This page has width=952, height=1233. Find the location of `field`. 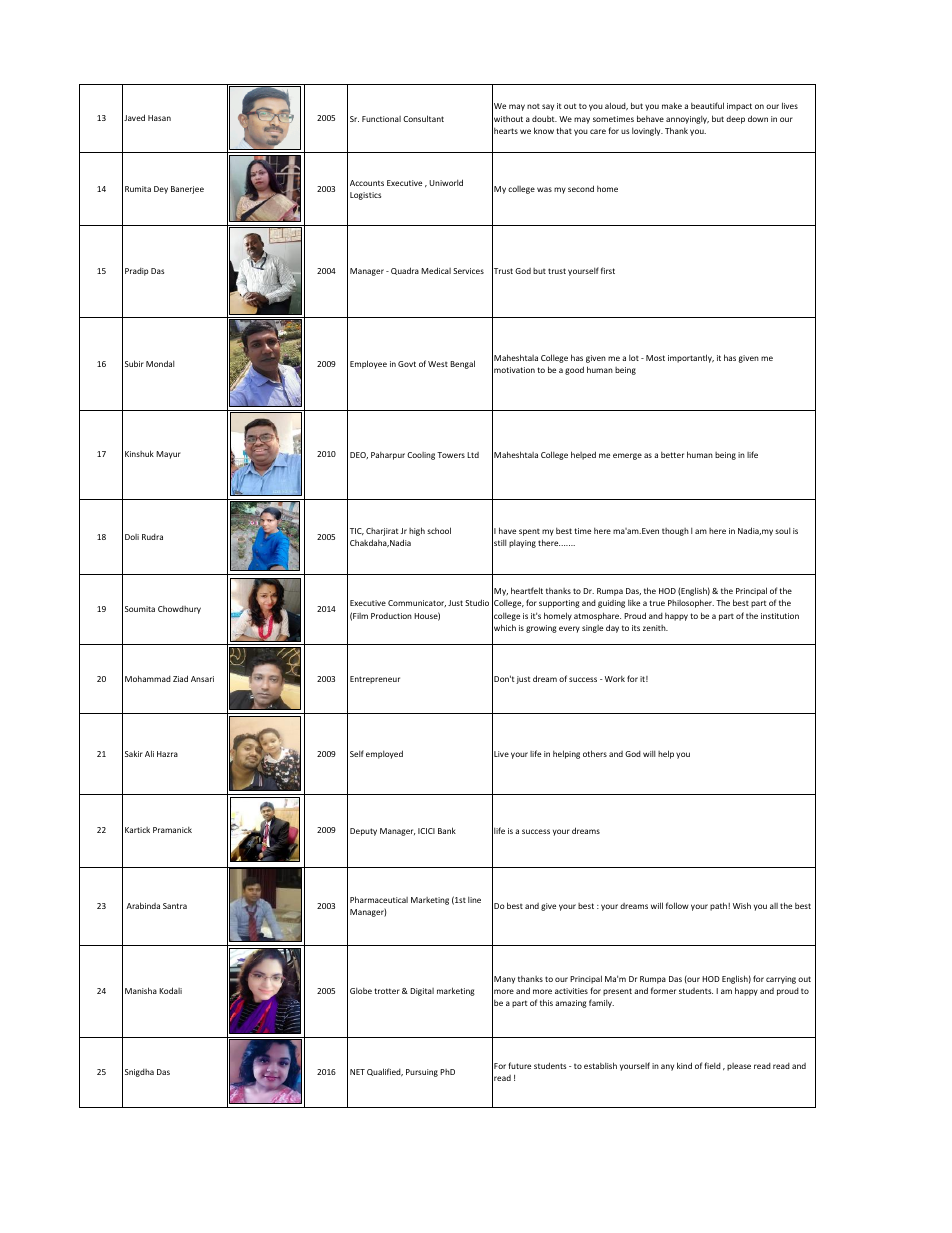

field is located at coordinates (713, 1065).
